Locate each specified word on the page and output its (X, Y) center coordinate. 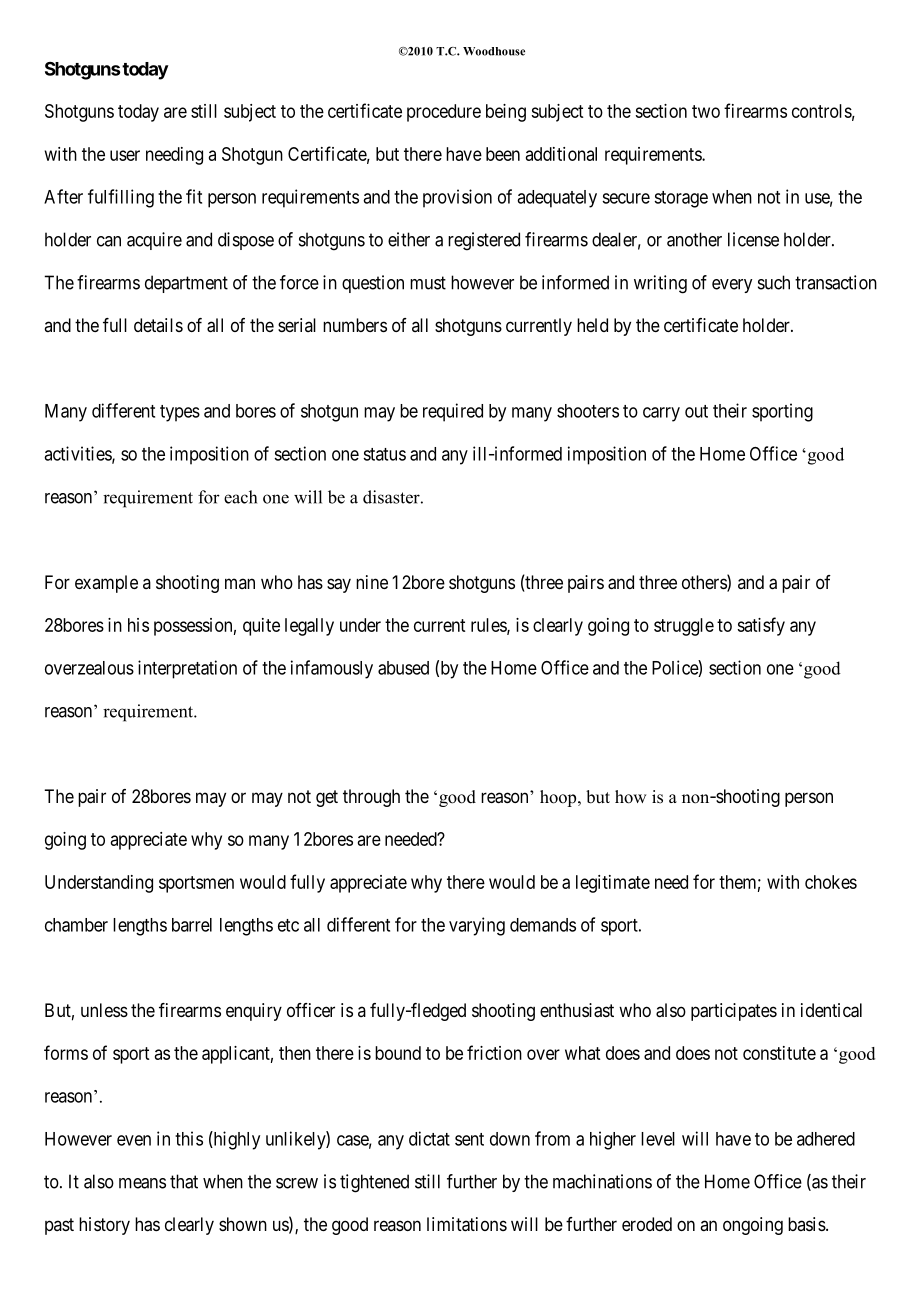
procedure (444, 113)
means (142, 1183)
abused (403, 668)
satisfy (761, 626)
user (125, 155)
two (706, 111)
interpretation (187, 669)
